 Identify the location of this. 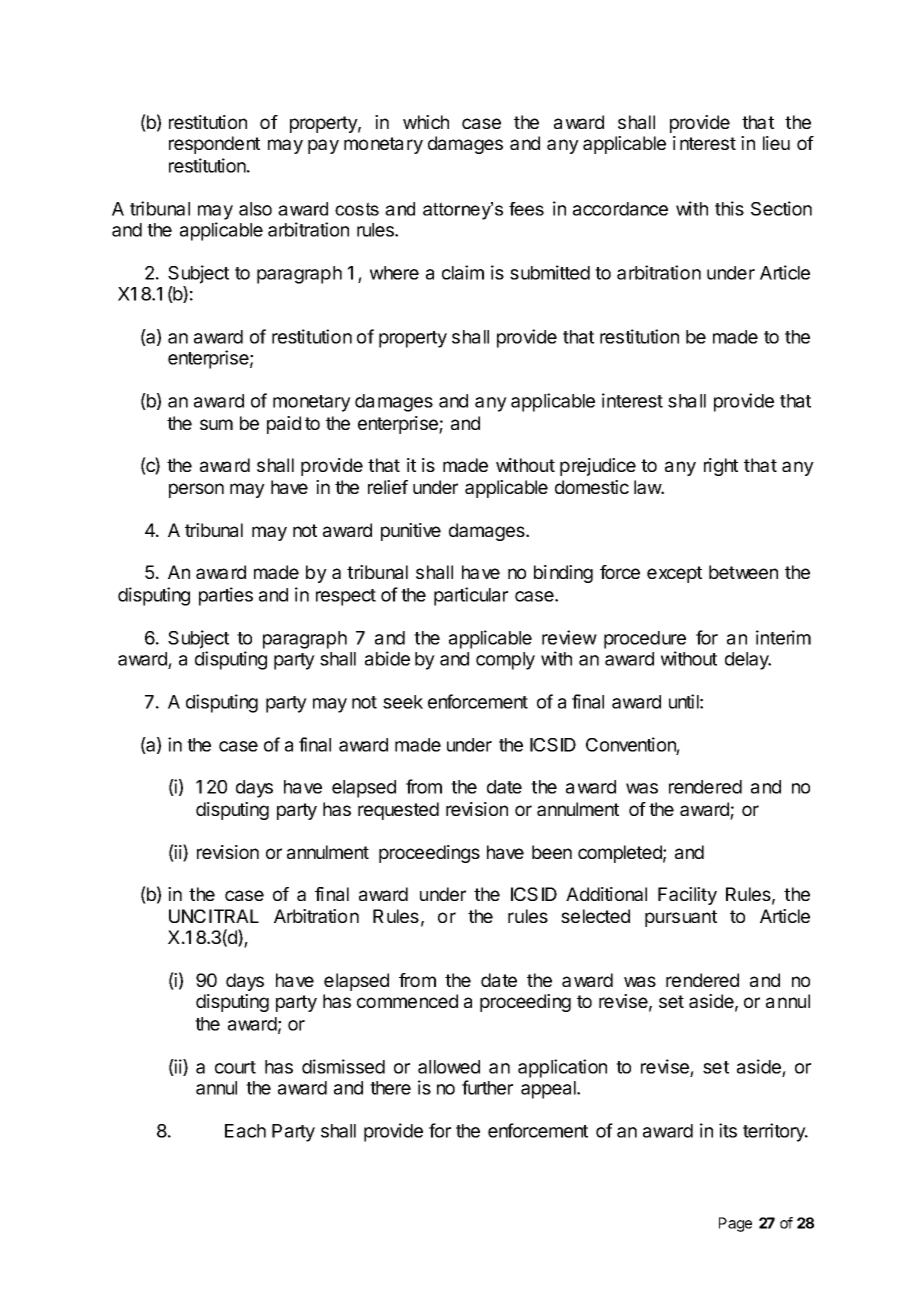
(729, 208).
